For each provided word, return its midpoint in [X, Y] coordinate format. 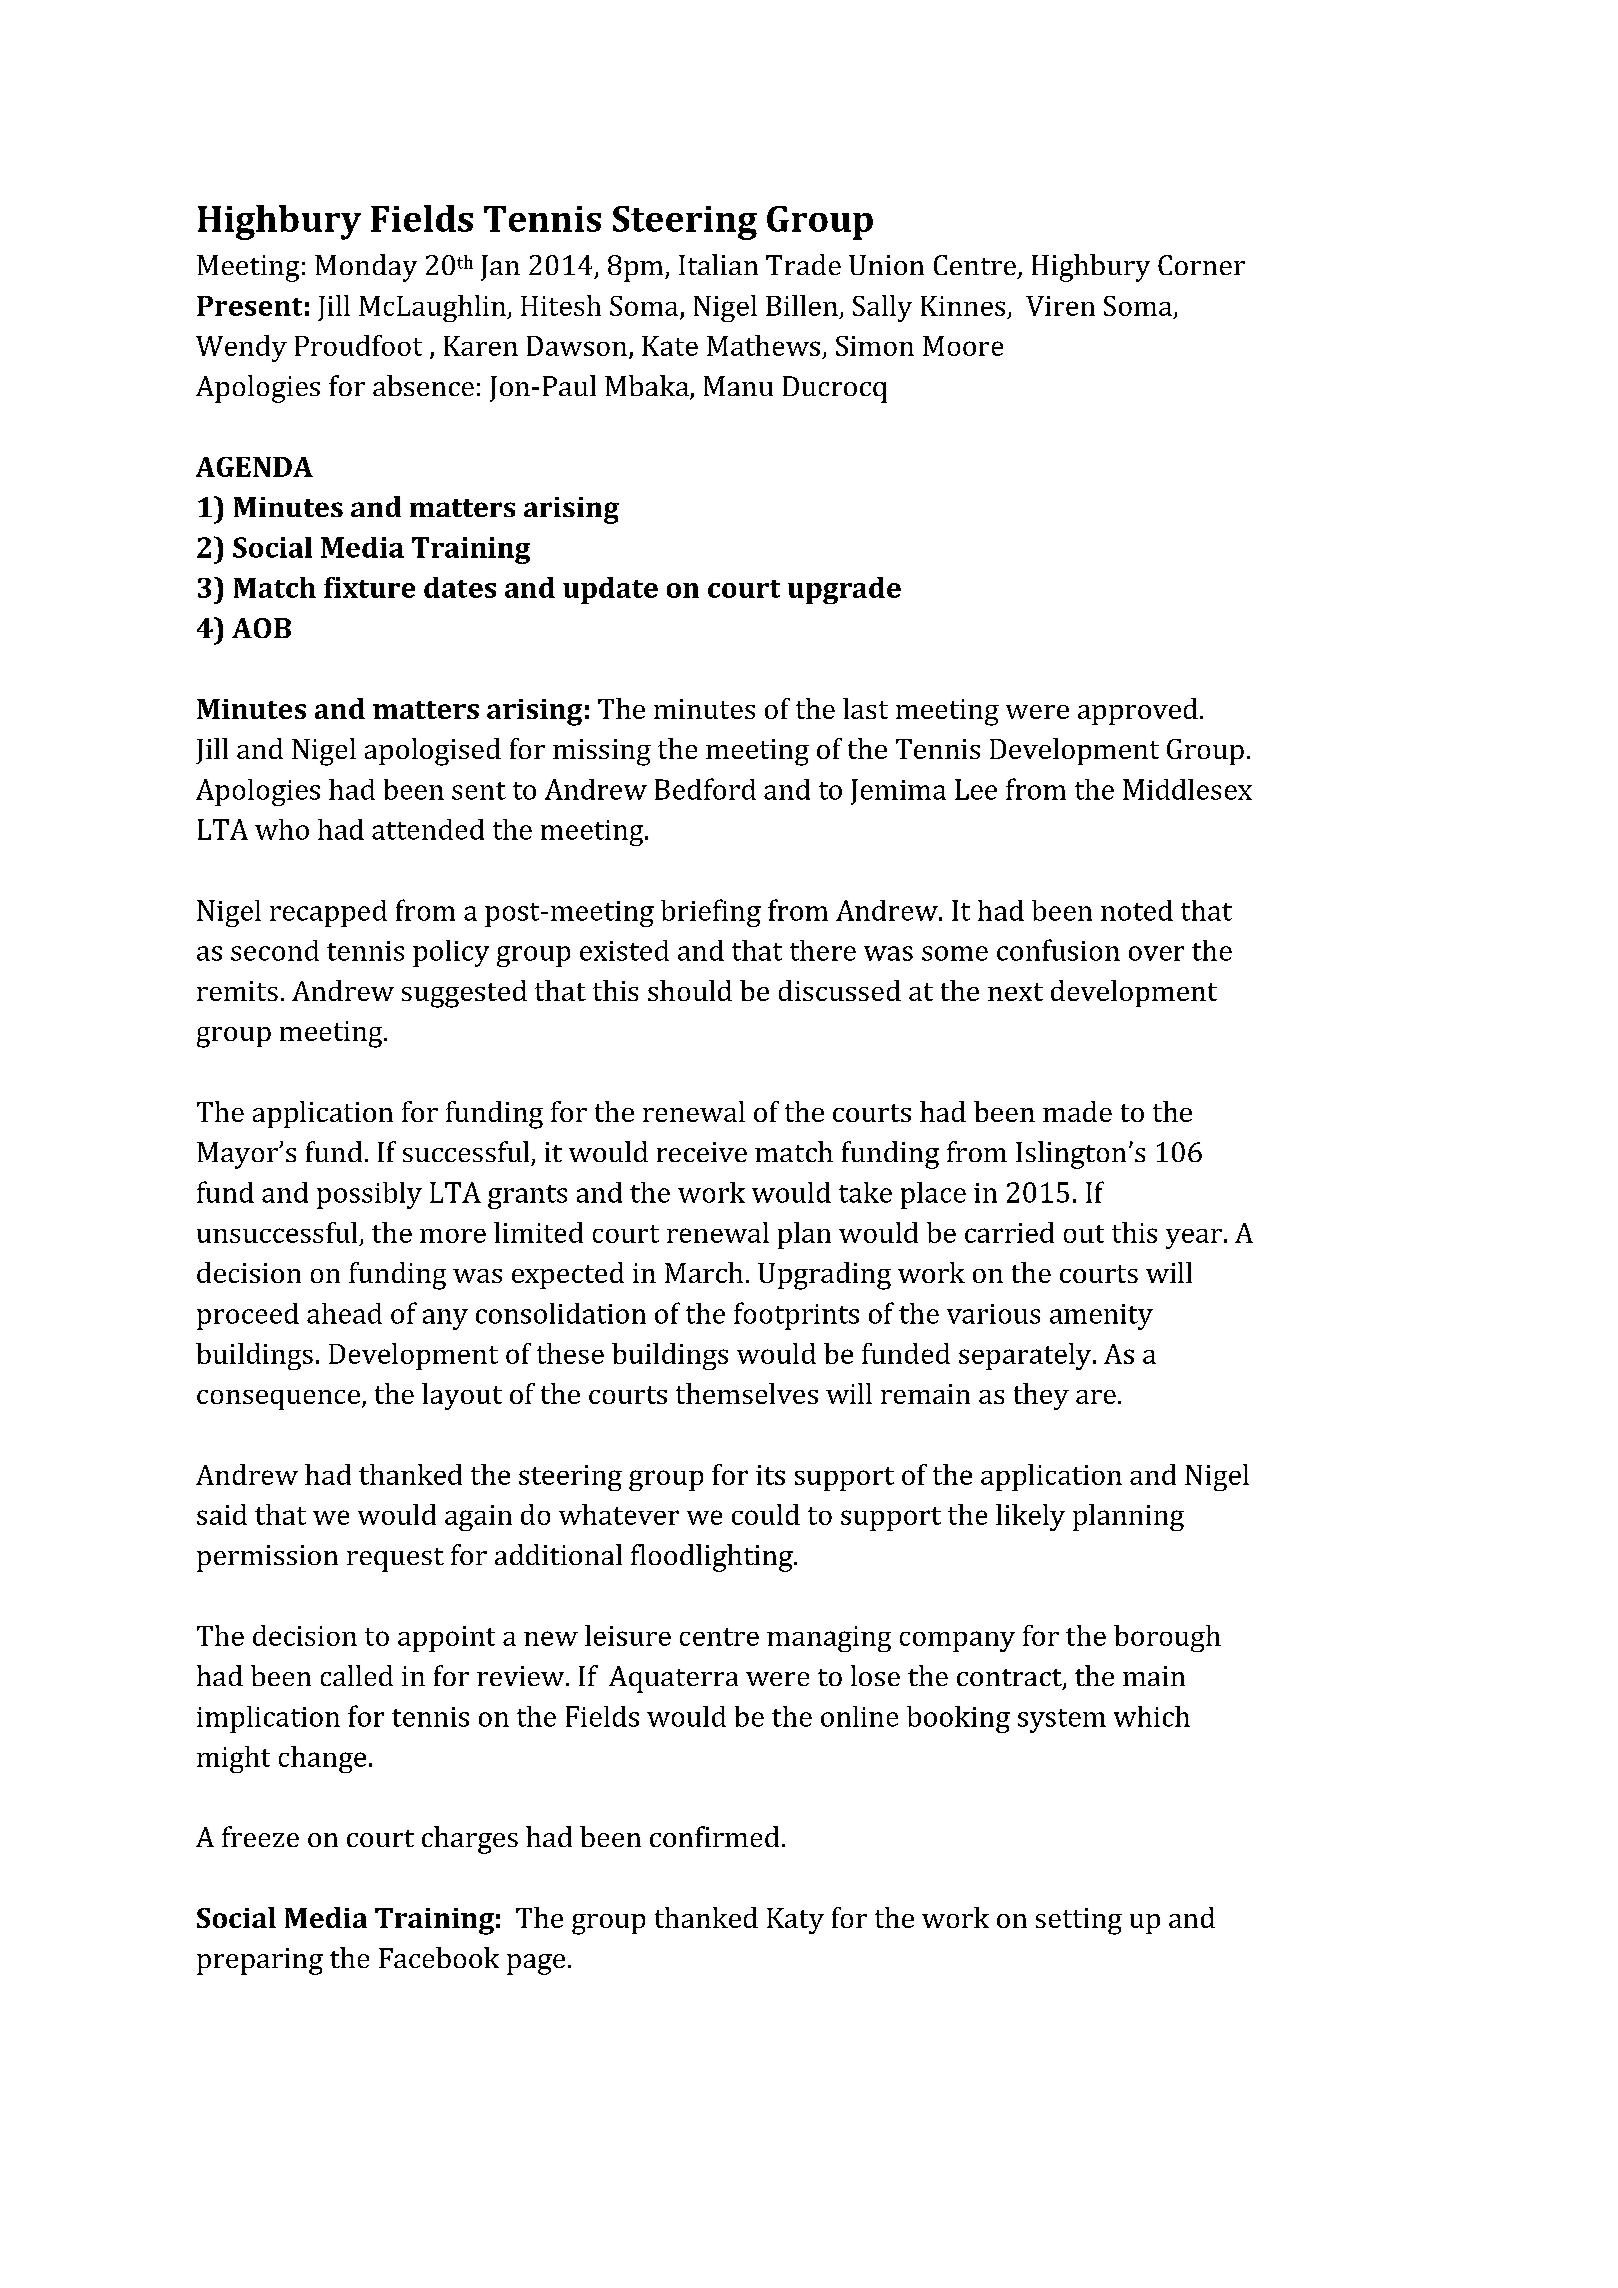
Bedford [705, 789]
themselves [747, 1393]
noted [1137, 910]
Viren [1060, 306]
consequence [278, 1400]
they [1041, 1396]
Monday [366, 268]
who [282, 829]
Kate [670, 346]
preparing [260, 1961]
